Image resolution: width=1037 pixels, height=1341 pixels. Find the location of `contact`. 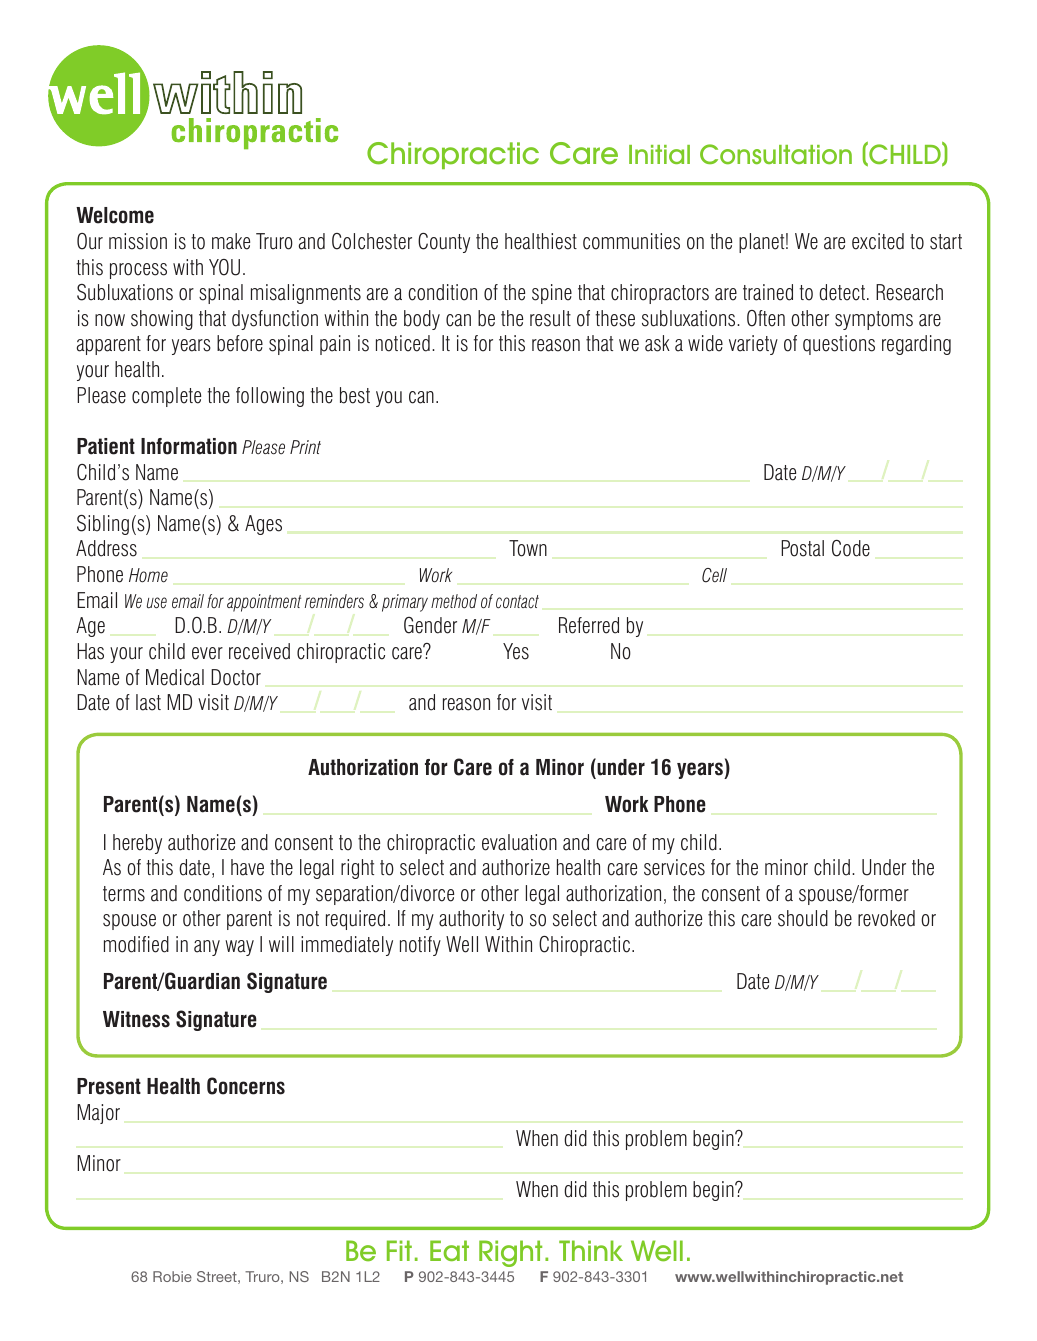

contact is located at coordinates (517, 602).
